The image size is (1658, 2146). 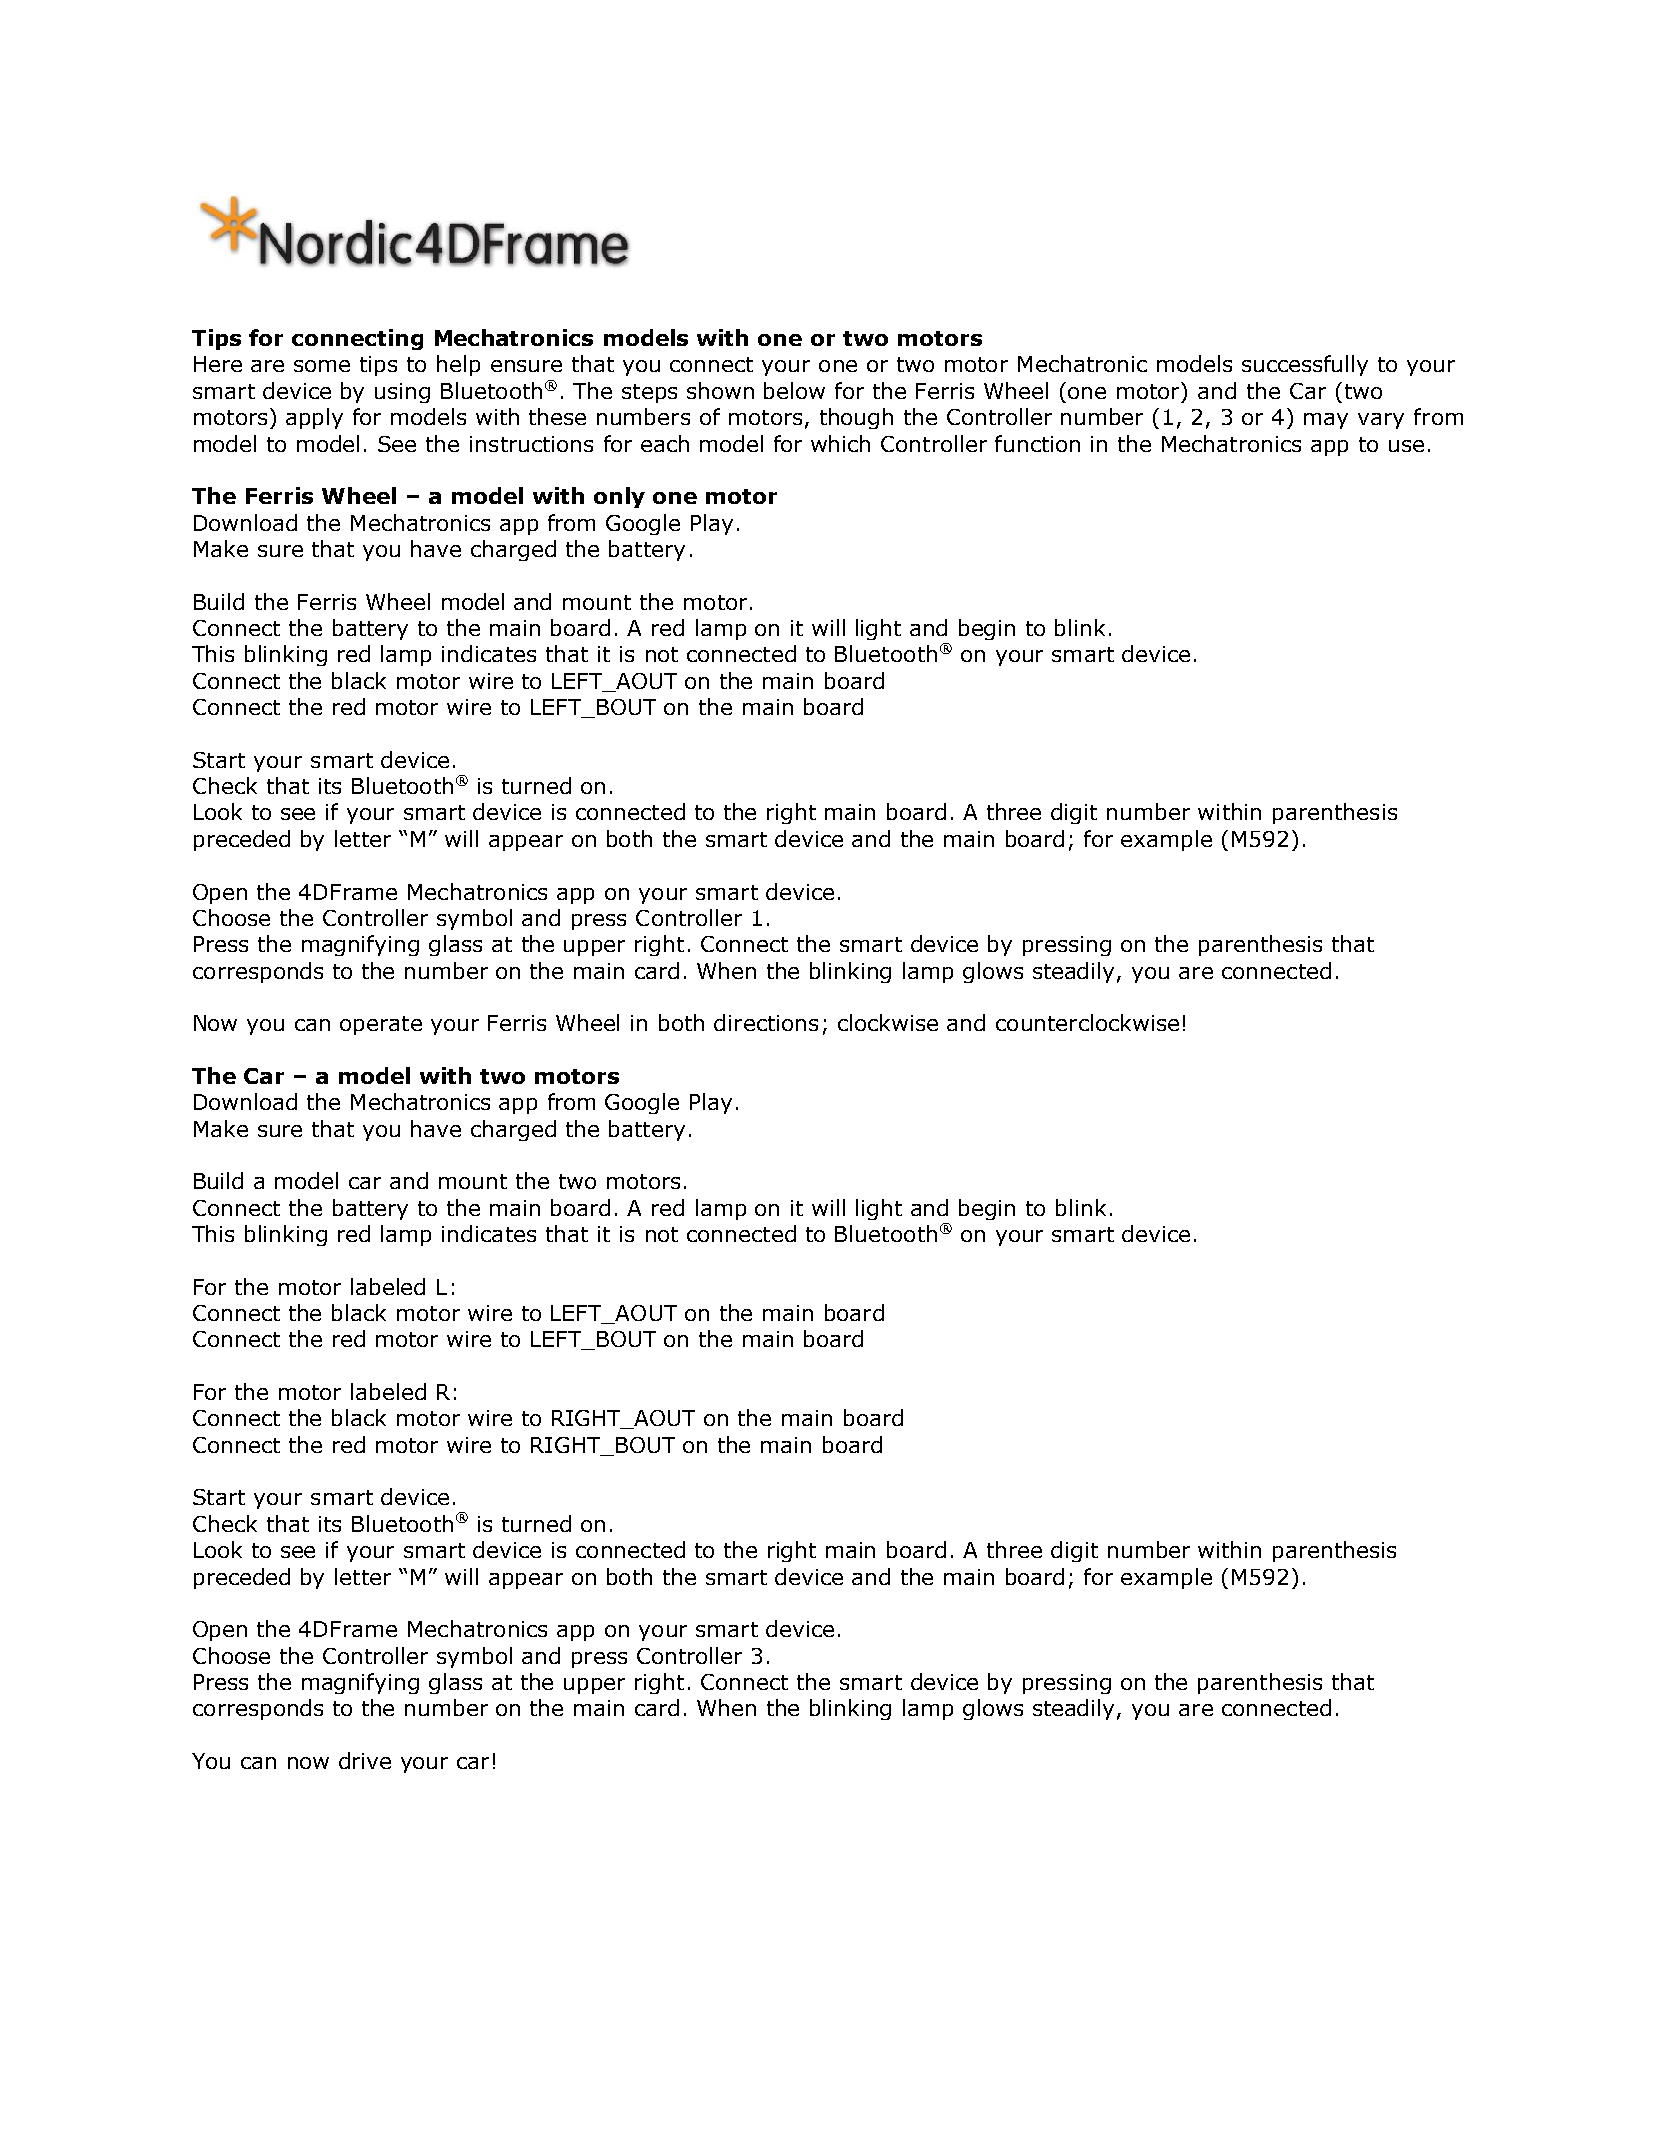 What do you see at coordinates (531, 444) in the document?
I see `instructions` at bounding box center [531, 444].
